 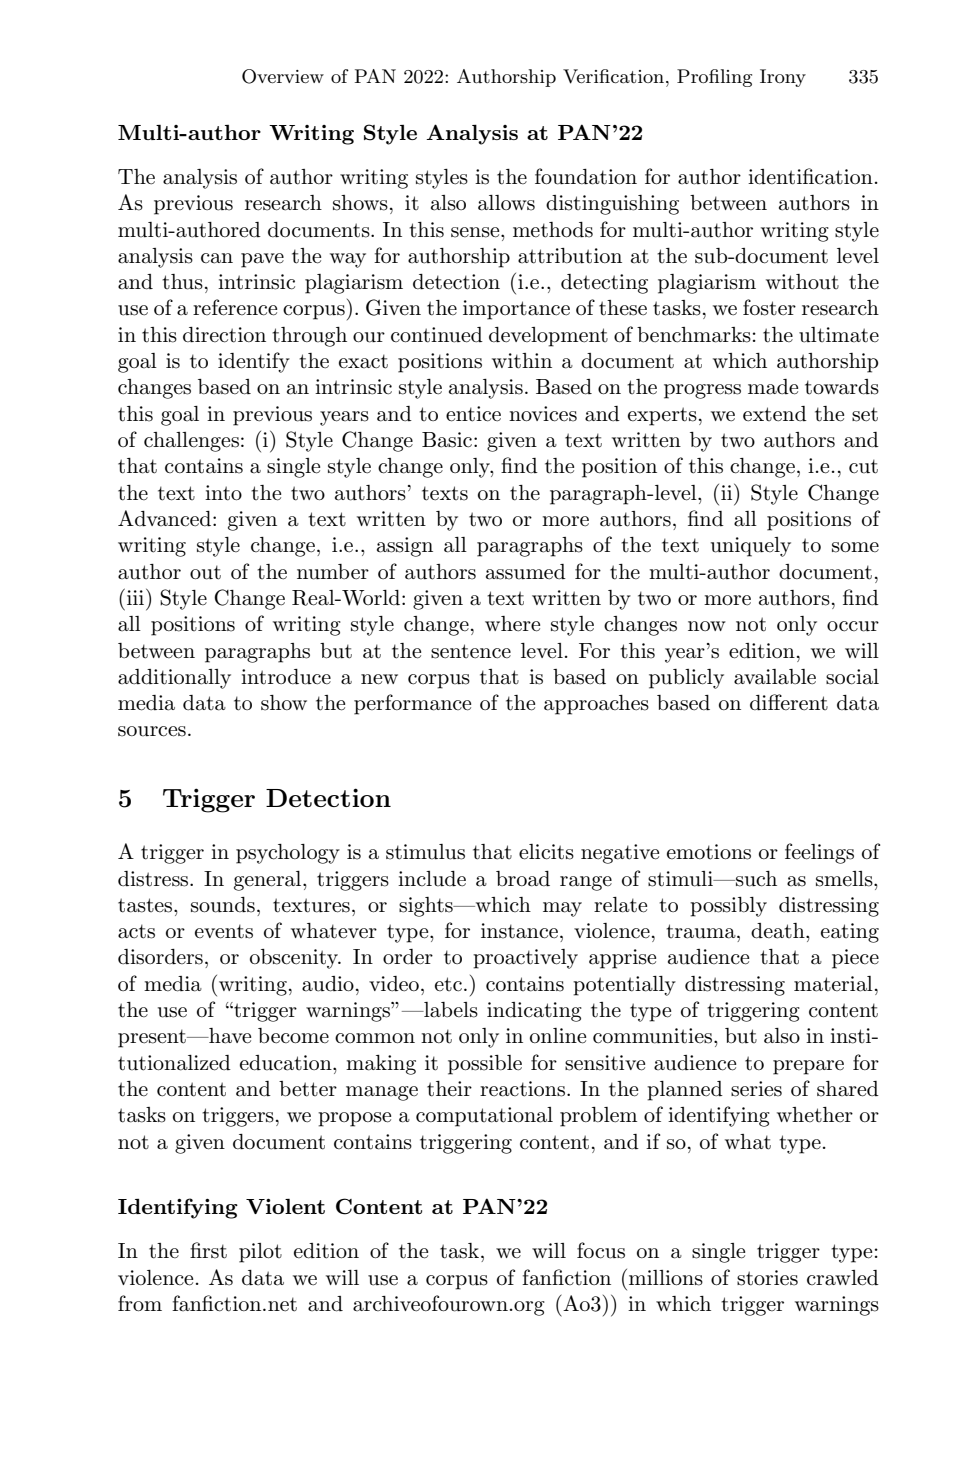 What do you see at coordinates (546, 852) in the image?
I see `elicits` at bounding box center [546, 852].
